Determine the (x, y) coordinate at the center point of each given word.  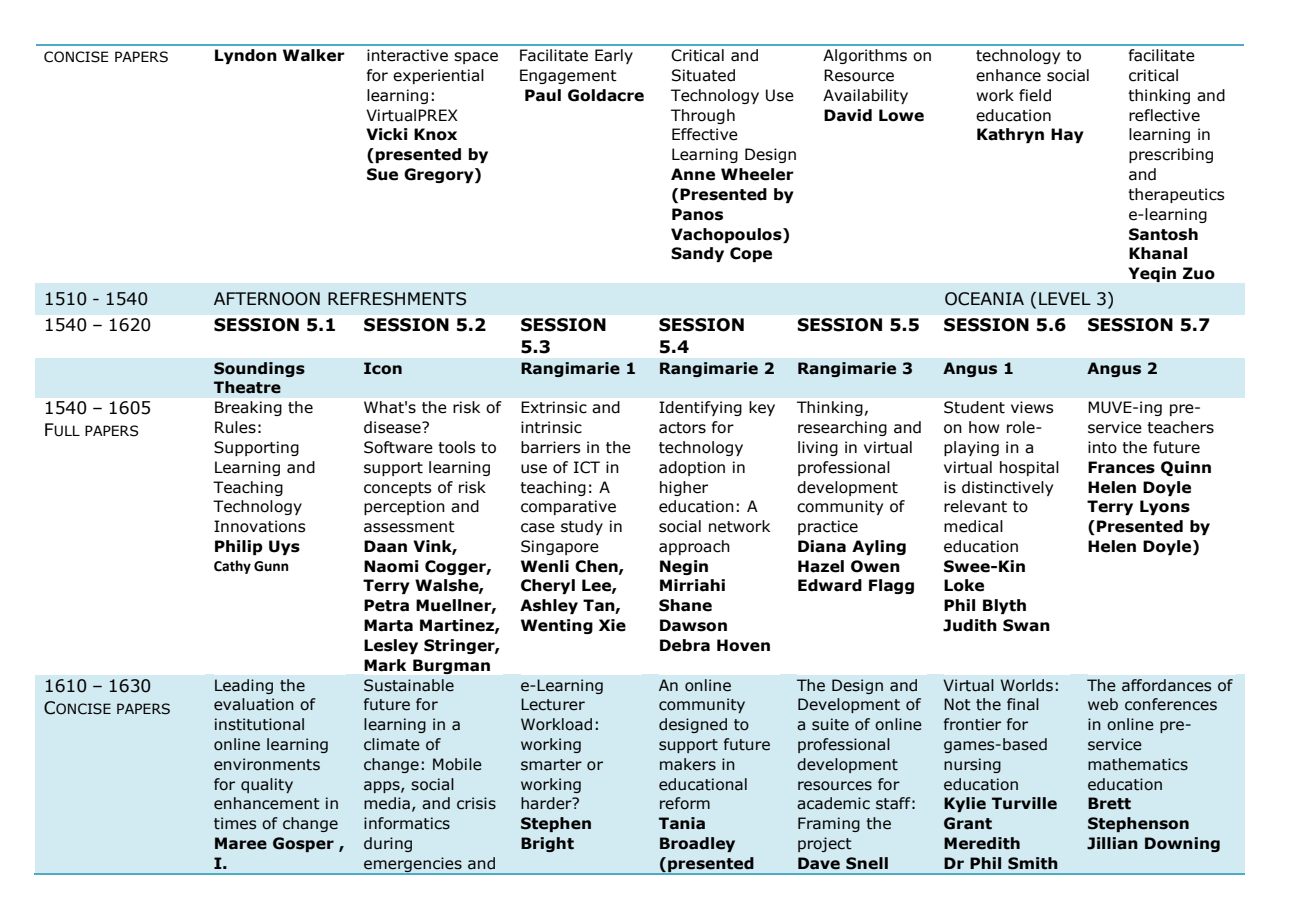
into (1102, 447)
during (388, 844)
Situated (703, 75)
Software (398, 447)
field (1035, 95)
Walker (314, 55)
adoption (692, 468)
